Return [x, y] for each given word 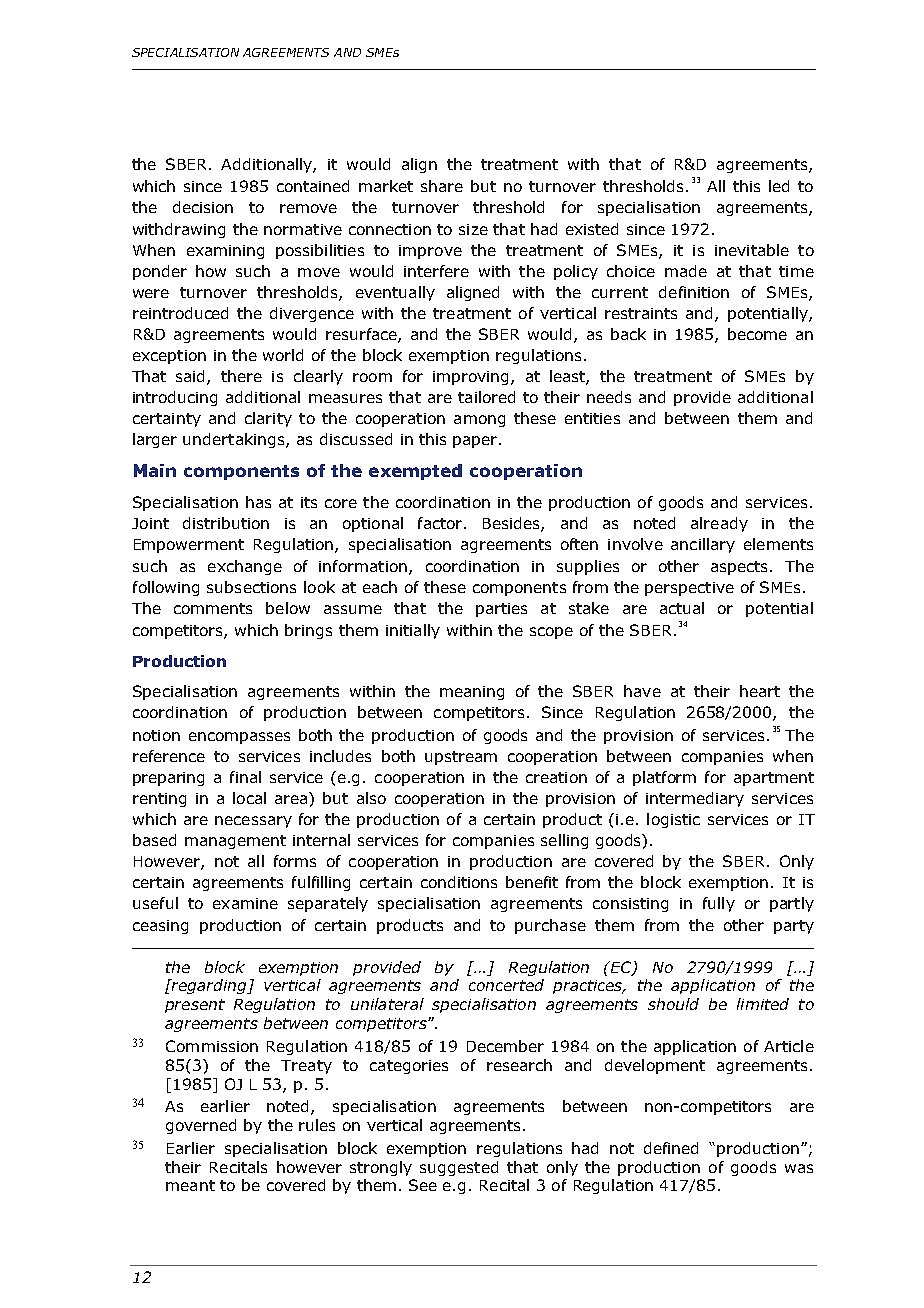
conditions [459, 882]
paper [476, 442]
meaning [472, 693]
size [473, 229]
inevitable [752, 250]
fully [719, 904]
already [719, 524]
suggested [459, 1168]
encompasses [239, 738]
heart [760, 691]
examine [245, 903]
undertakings [235, 440]
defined [671, 1148]
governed [201, 1126]
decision [203, 207]
